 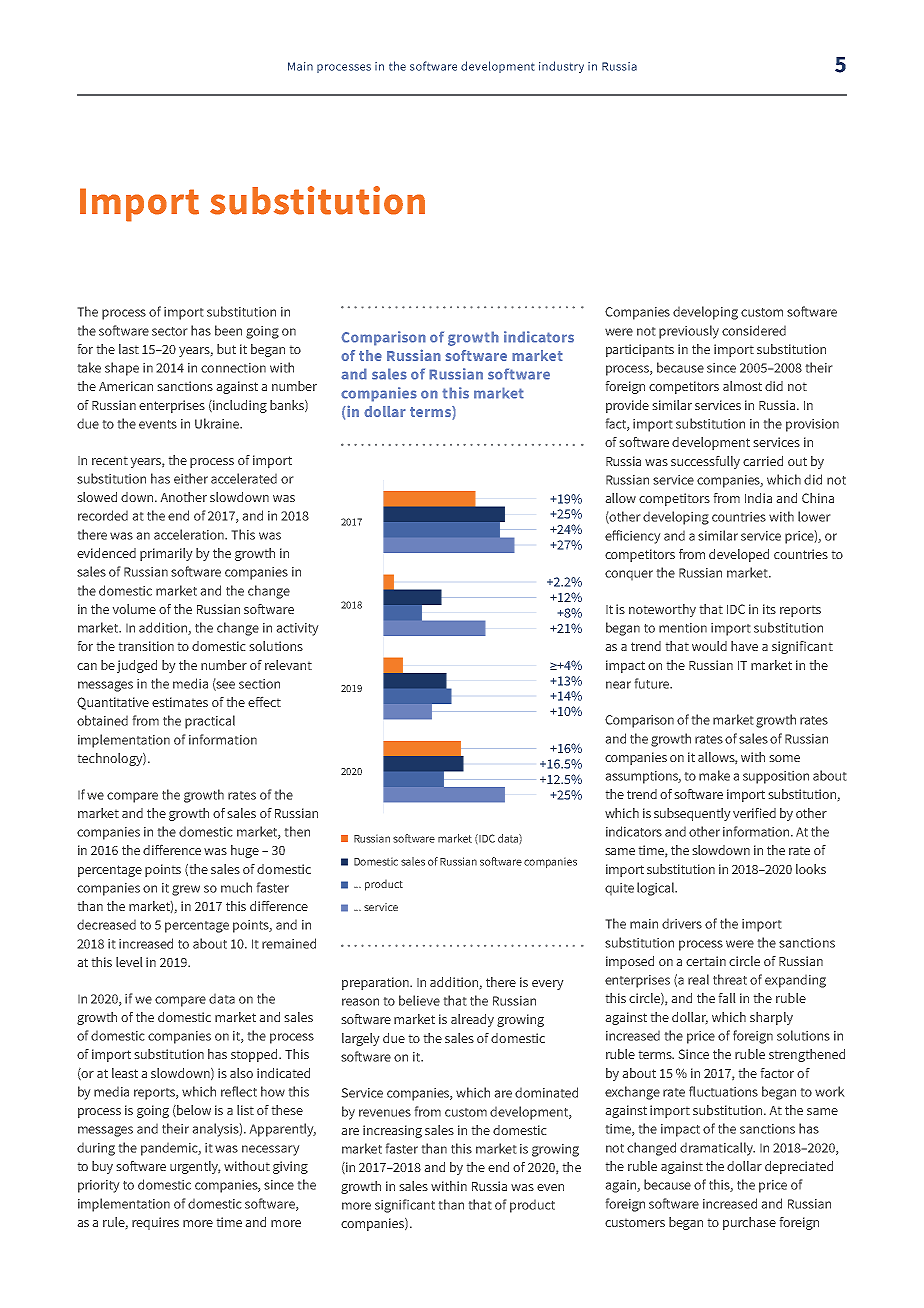 I want to click on activity, so click(x=297, y=629).
